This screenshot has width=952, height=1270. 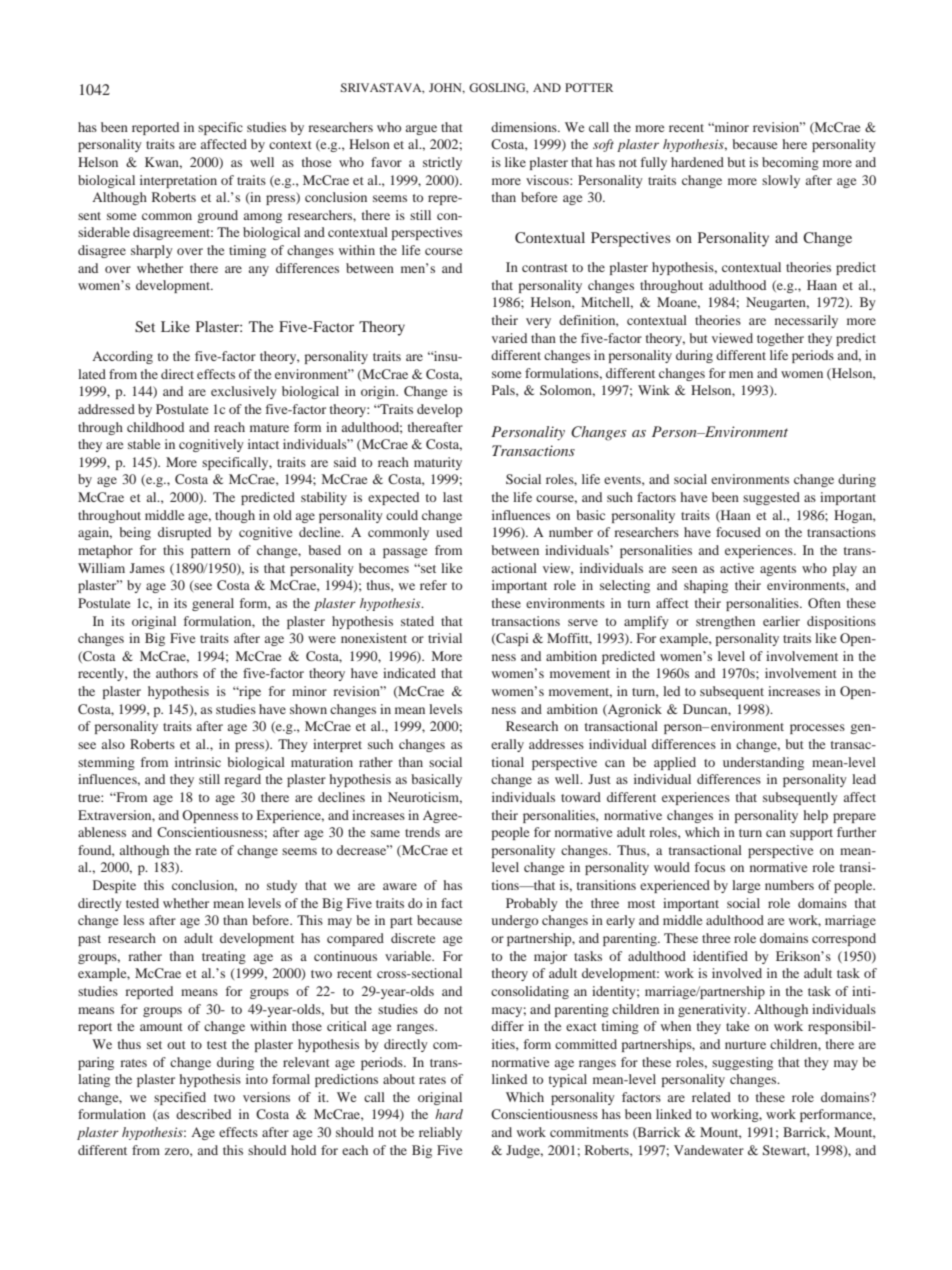 I want to click on described, so click(x=203, y=1114).
